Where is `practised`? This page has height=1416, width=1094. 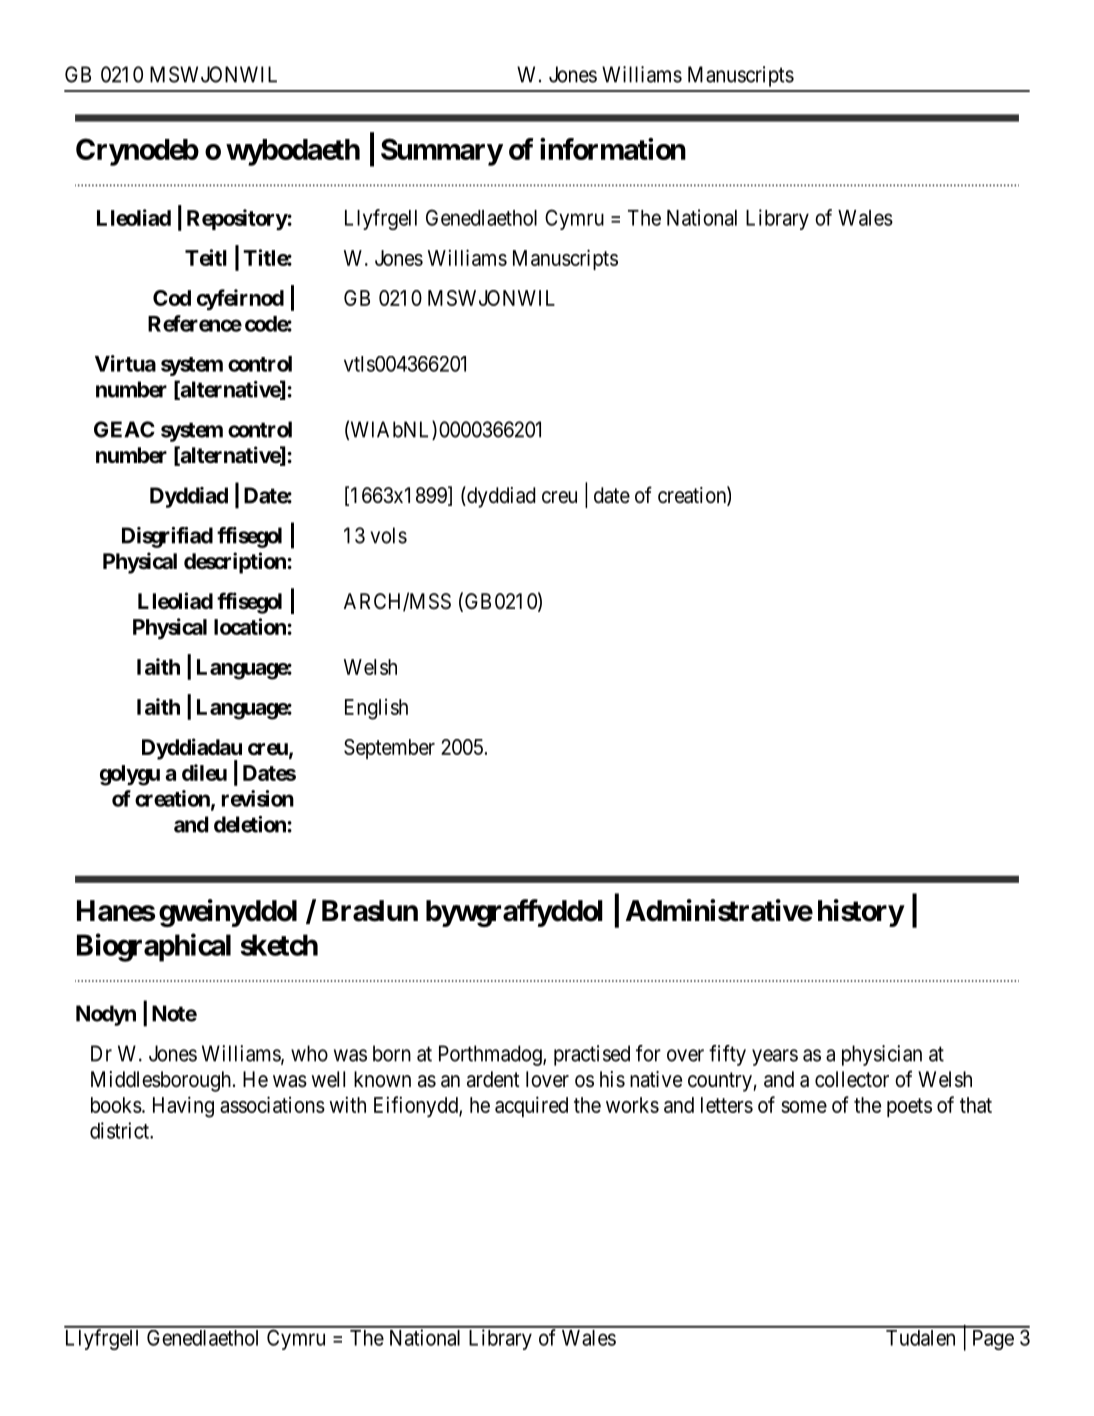
practised is located at coordinates (592, 1055).
